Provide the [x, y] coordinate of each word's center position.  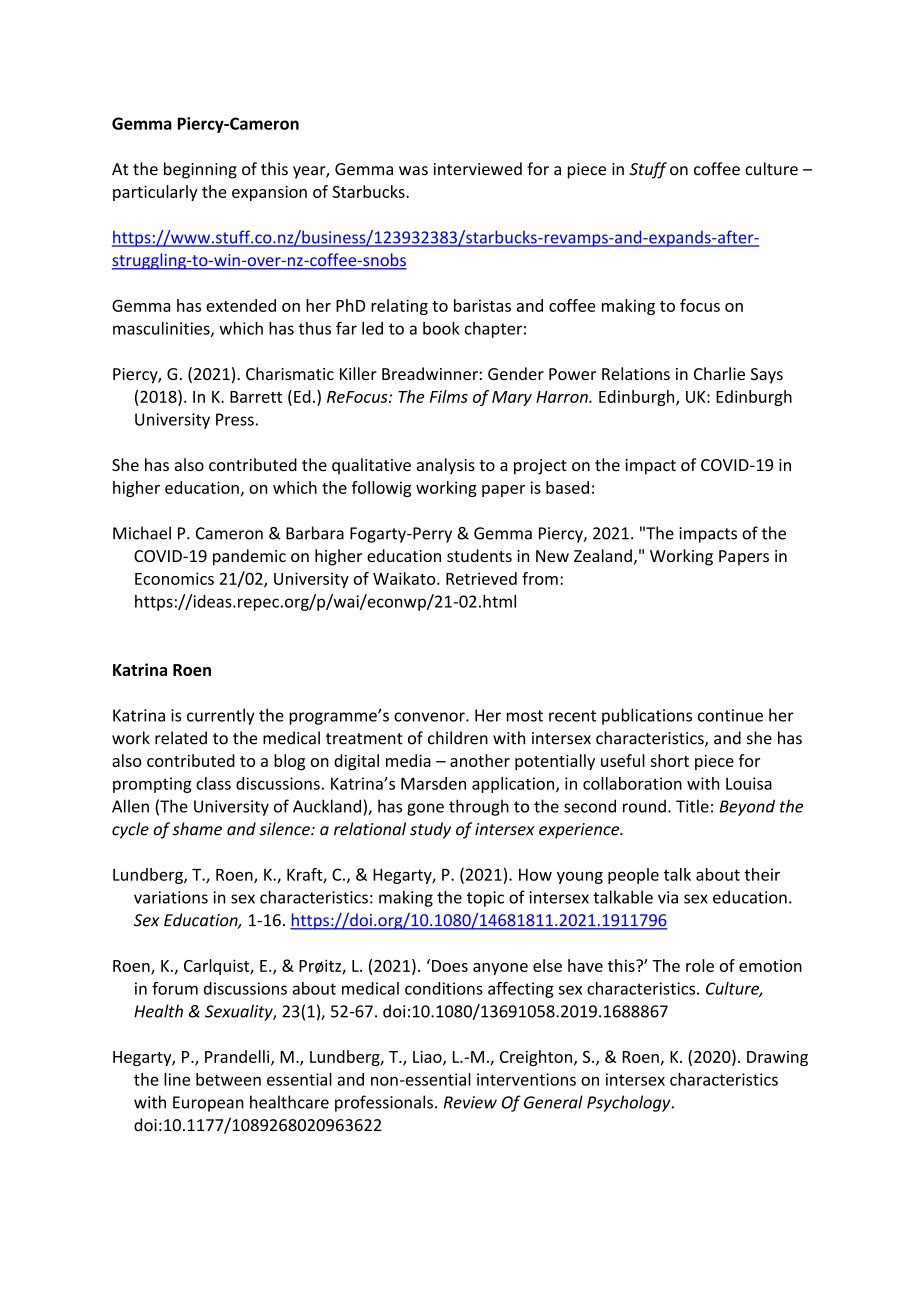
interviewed [478, 169]
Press [235, 419]
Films [449, 396]
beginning [200, 170]
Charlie [719, 373]
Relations [636, 373]
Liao [428, 1057]
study [430, 830]
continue [730, 715]
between [228, 1079]
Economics [174, 578]
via [668, 897]
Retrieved [481, 578]
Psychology [630, 1103]
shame [197, 829]
